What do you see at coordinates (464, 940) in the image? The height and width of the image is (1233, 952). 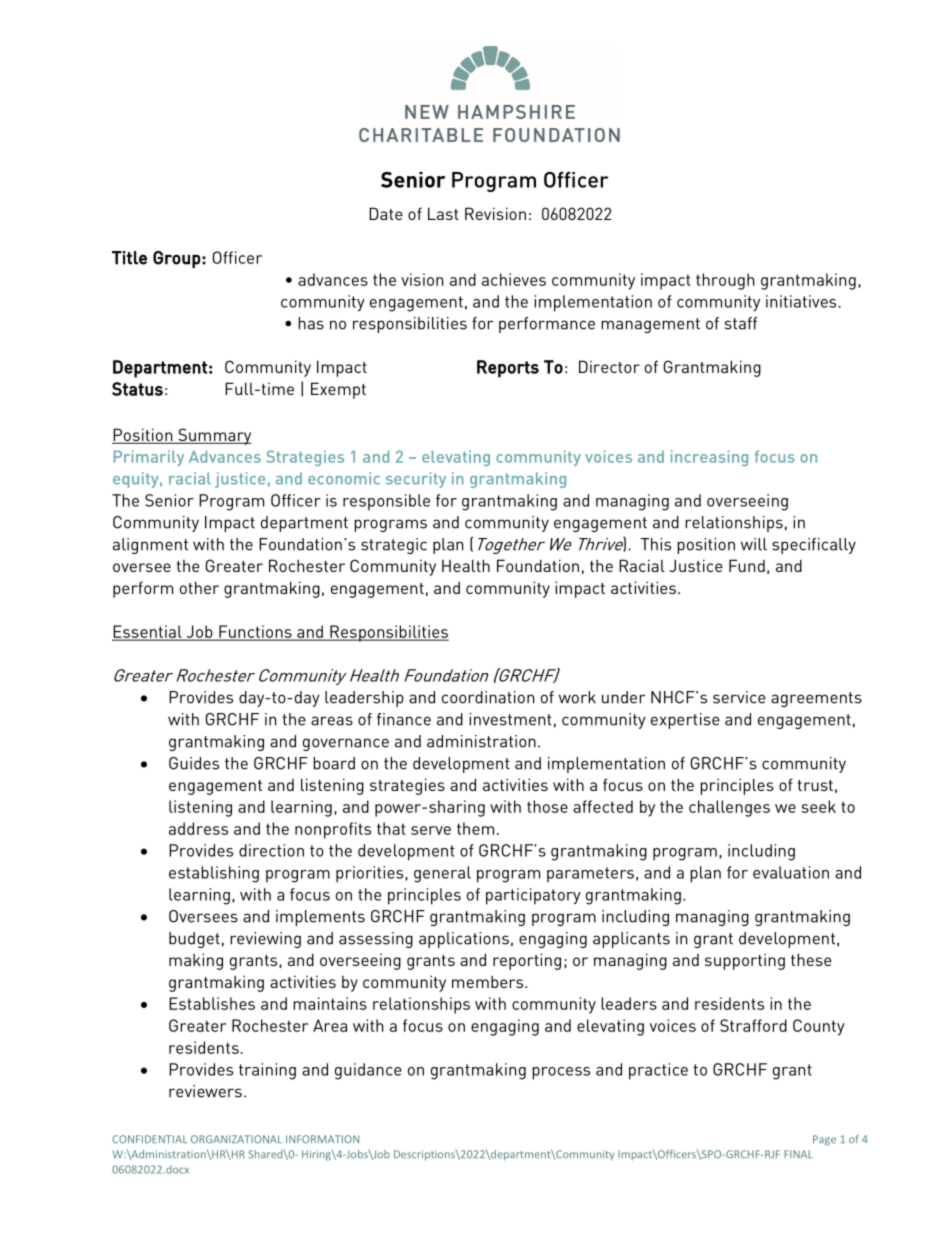 I see `applications` at bounding box center [464, 940].
